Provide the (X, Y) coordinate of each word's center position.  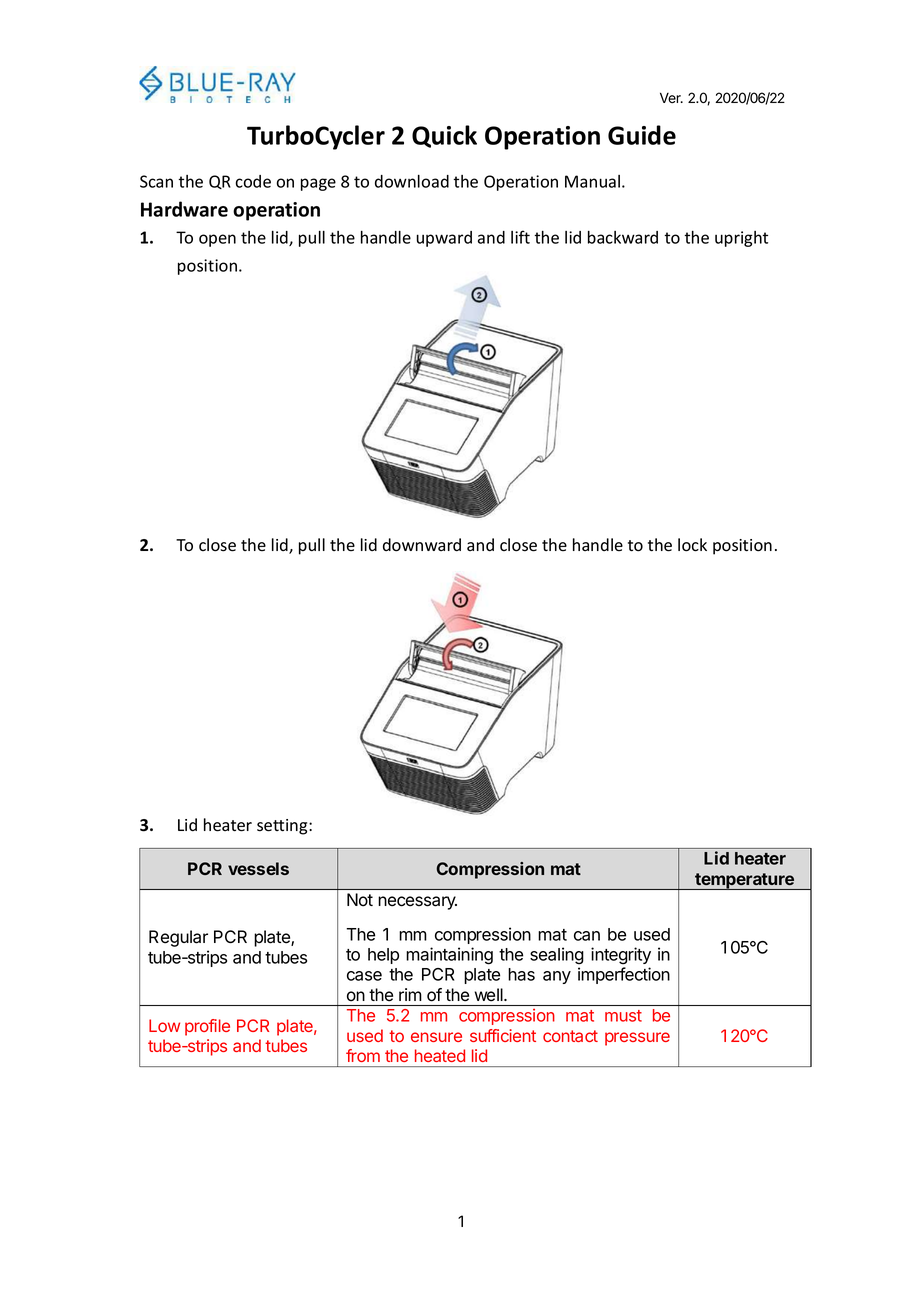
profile (207, 1027)
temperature (744, 881)
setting (283, 827)
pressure (637, 1039)
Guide (642, 135)
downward (422, 545)
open (217, 240)
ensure (436, 1037)
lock (692, 545)
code (253, 181)
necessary (417, 903)
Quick (444, 136)
